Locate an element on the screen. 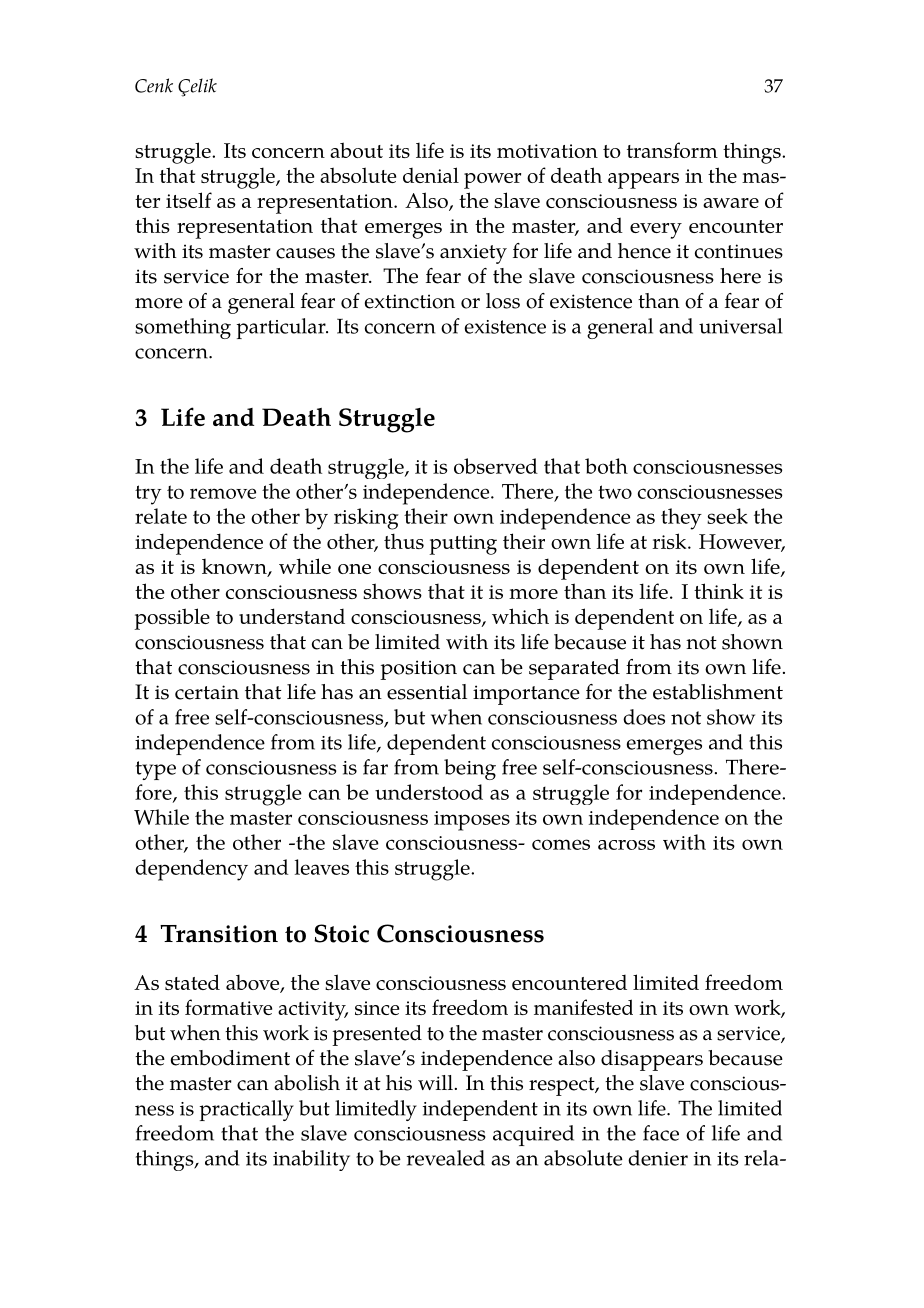  observed is located at coordinates (496, 466).
